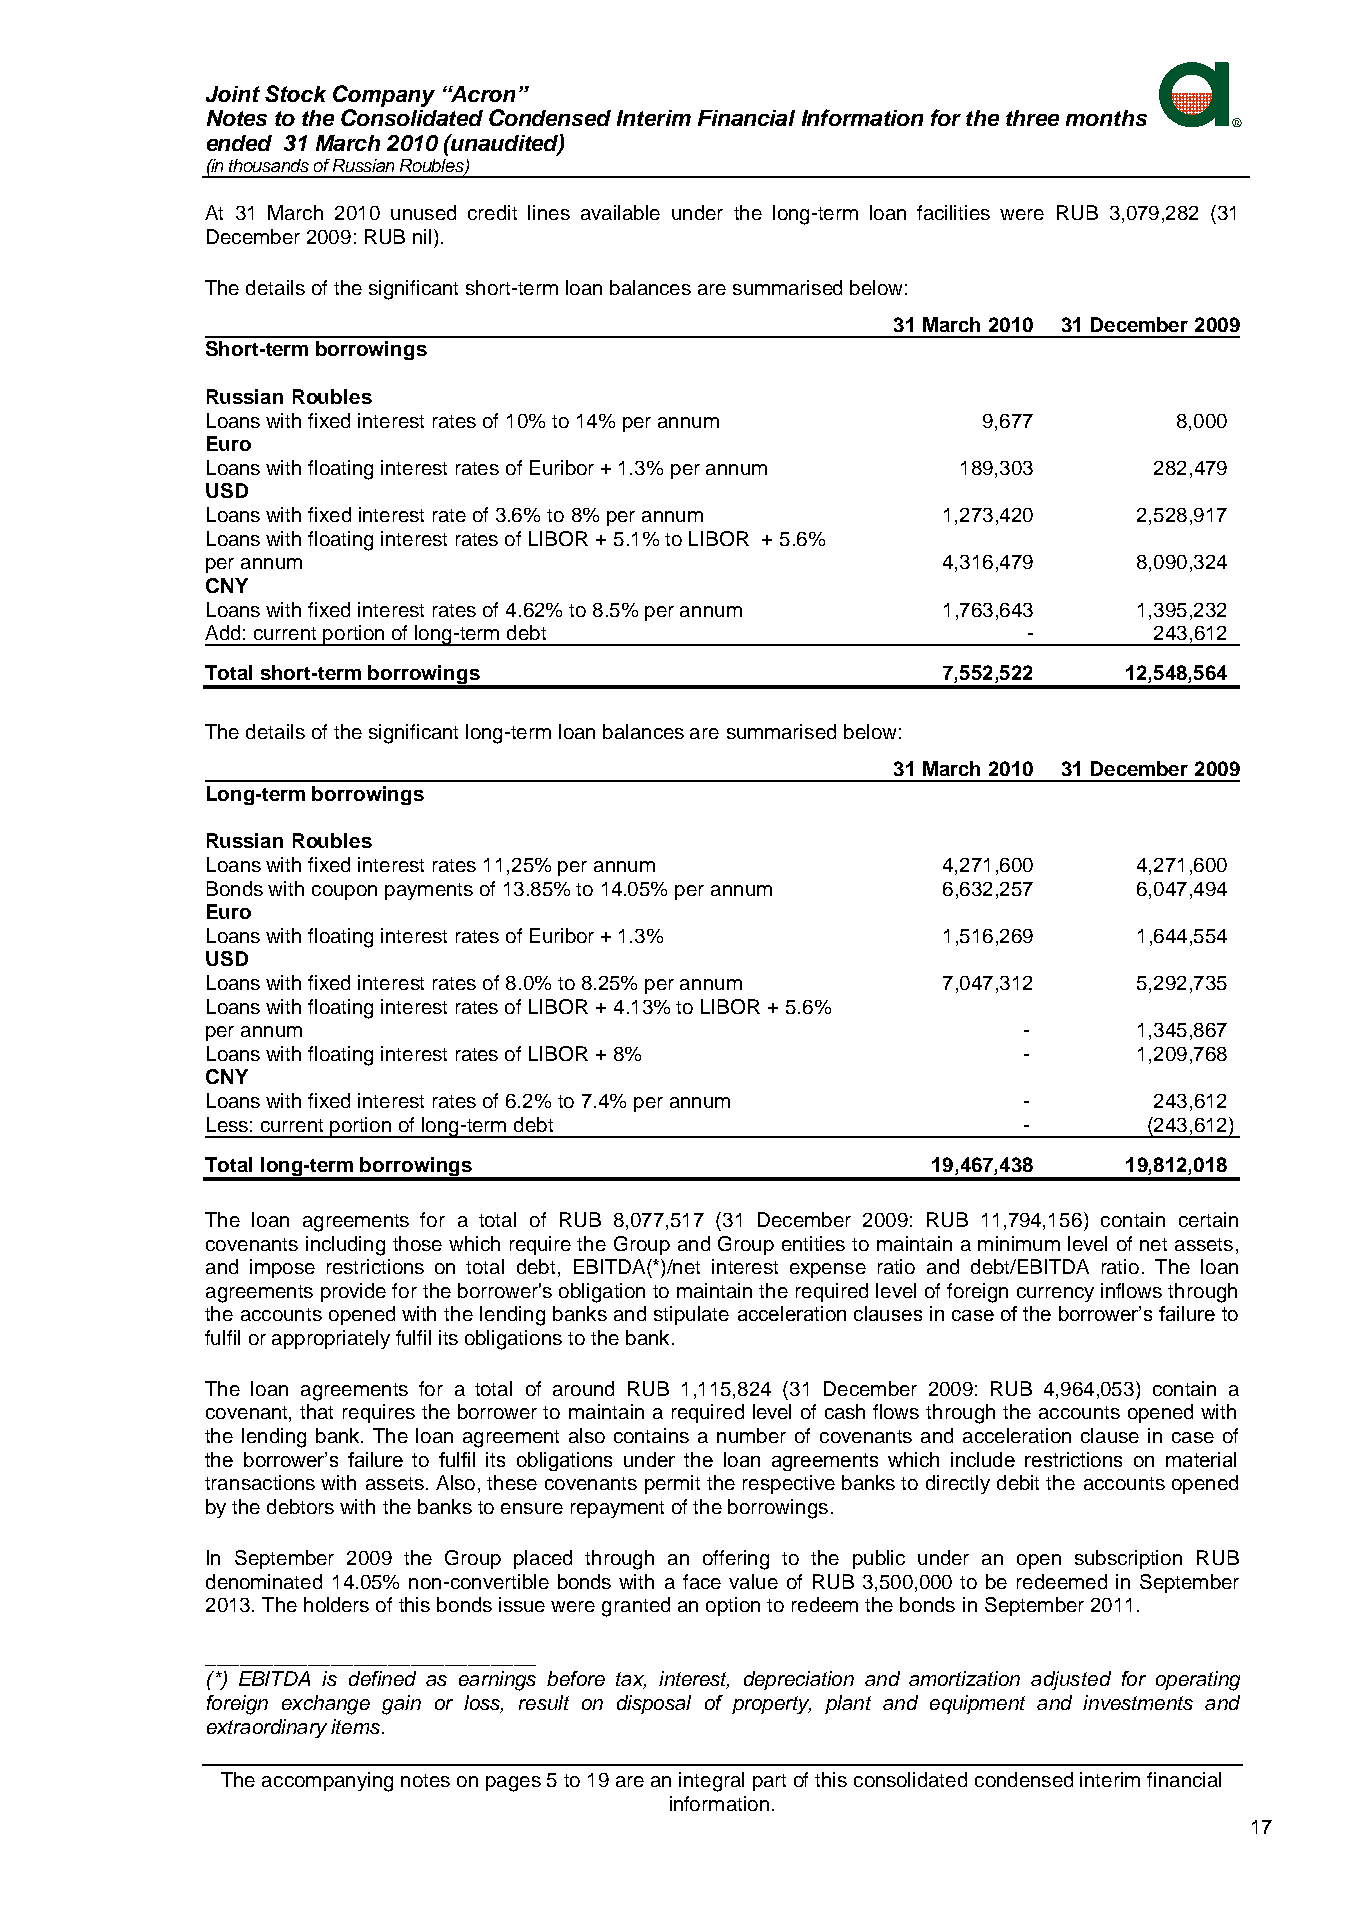 This image has width=1358, height=1921. What do you see at coordinates (953, 212) in the image?
I see `facilities` at bounding box center [953, 212].
